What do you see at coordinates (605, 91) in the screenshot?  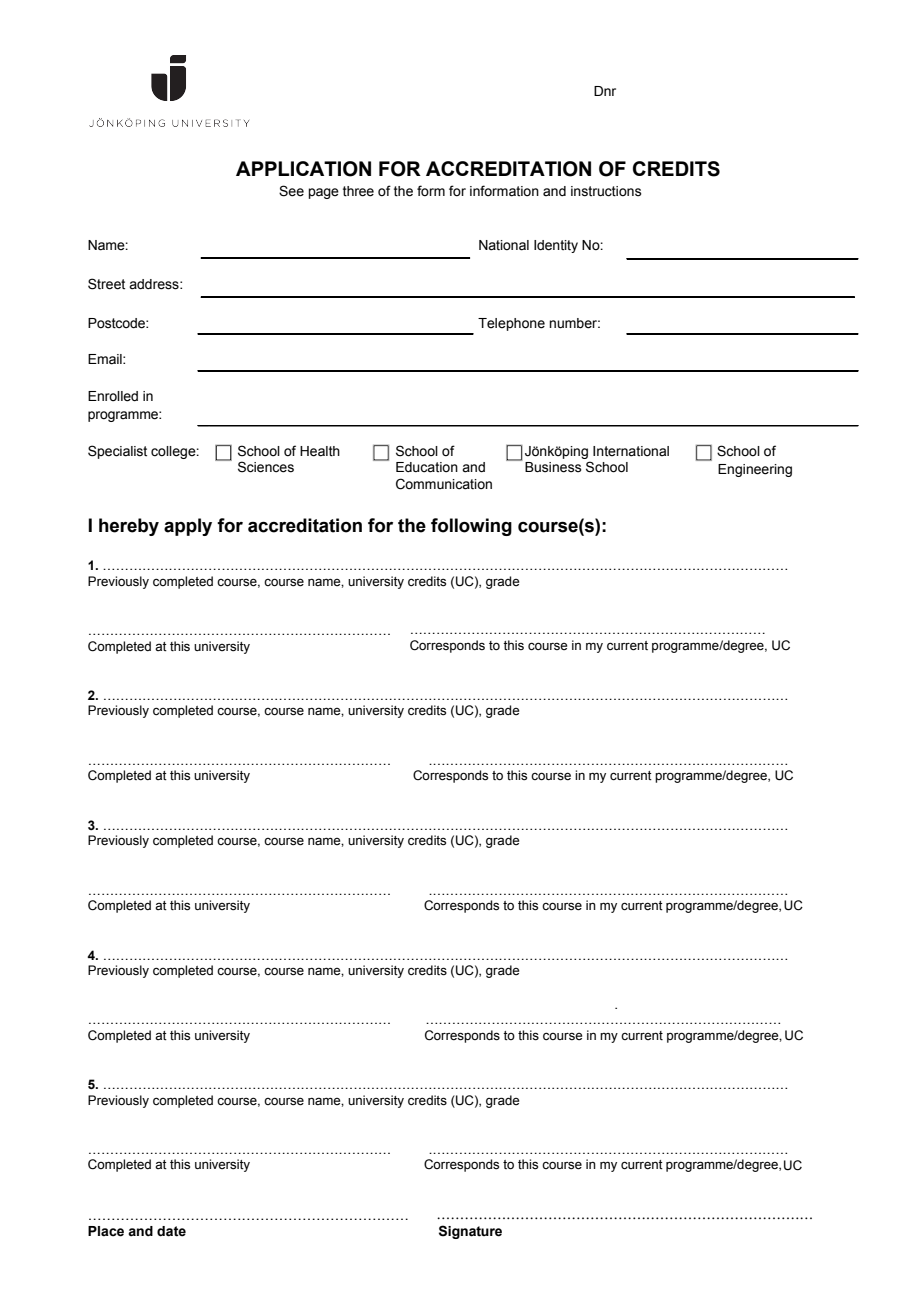 I see `Dnr` at bounding box center [605, 91].
